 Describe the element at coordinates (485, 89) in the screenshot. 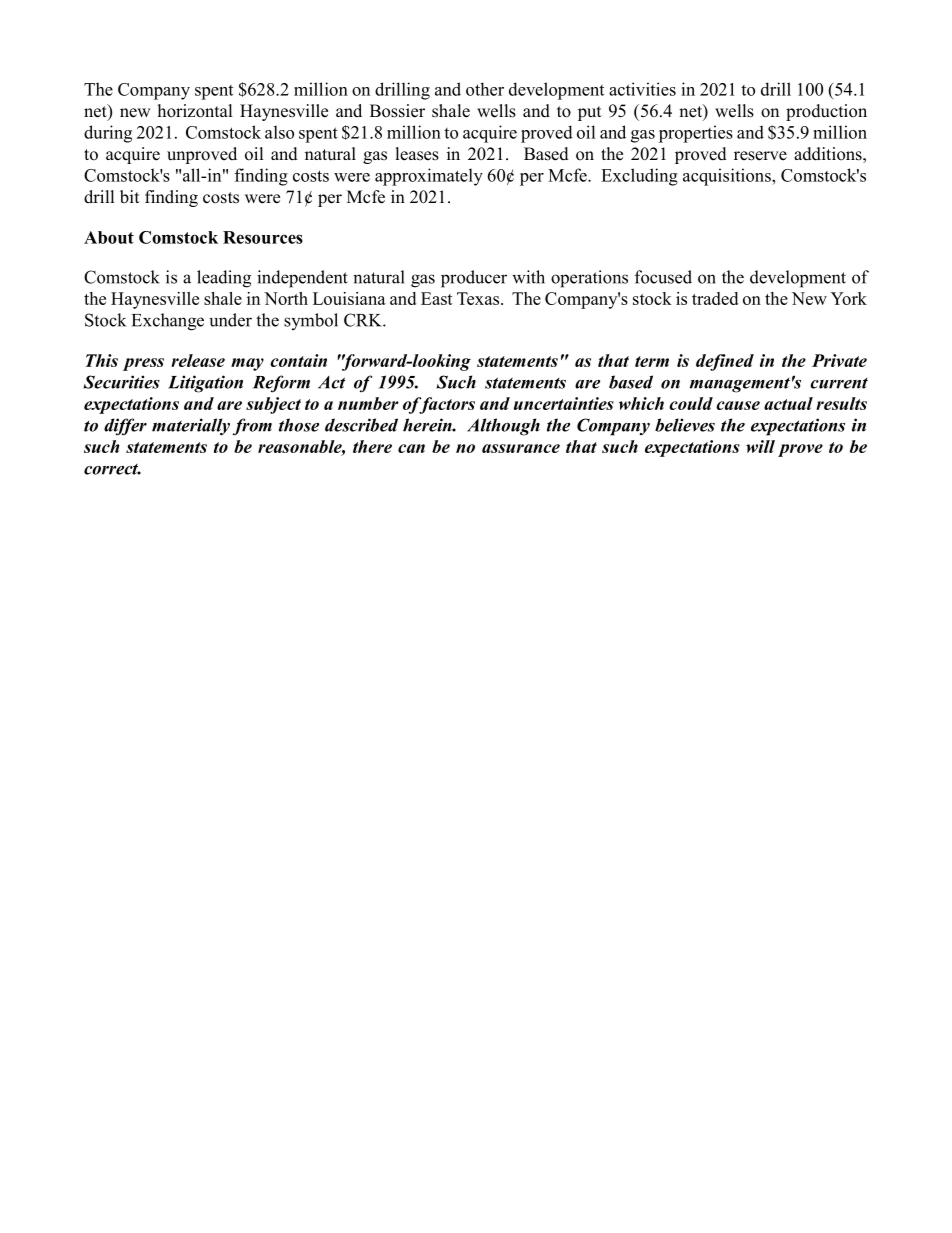

I see `other` at that location.
